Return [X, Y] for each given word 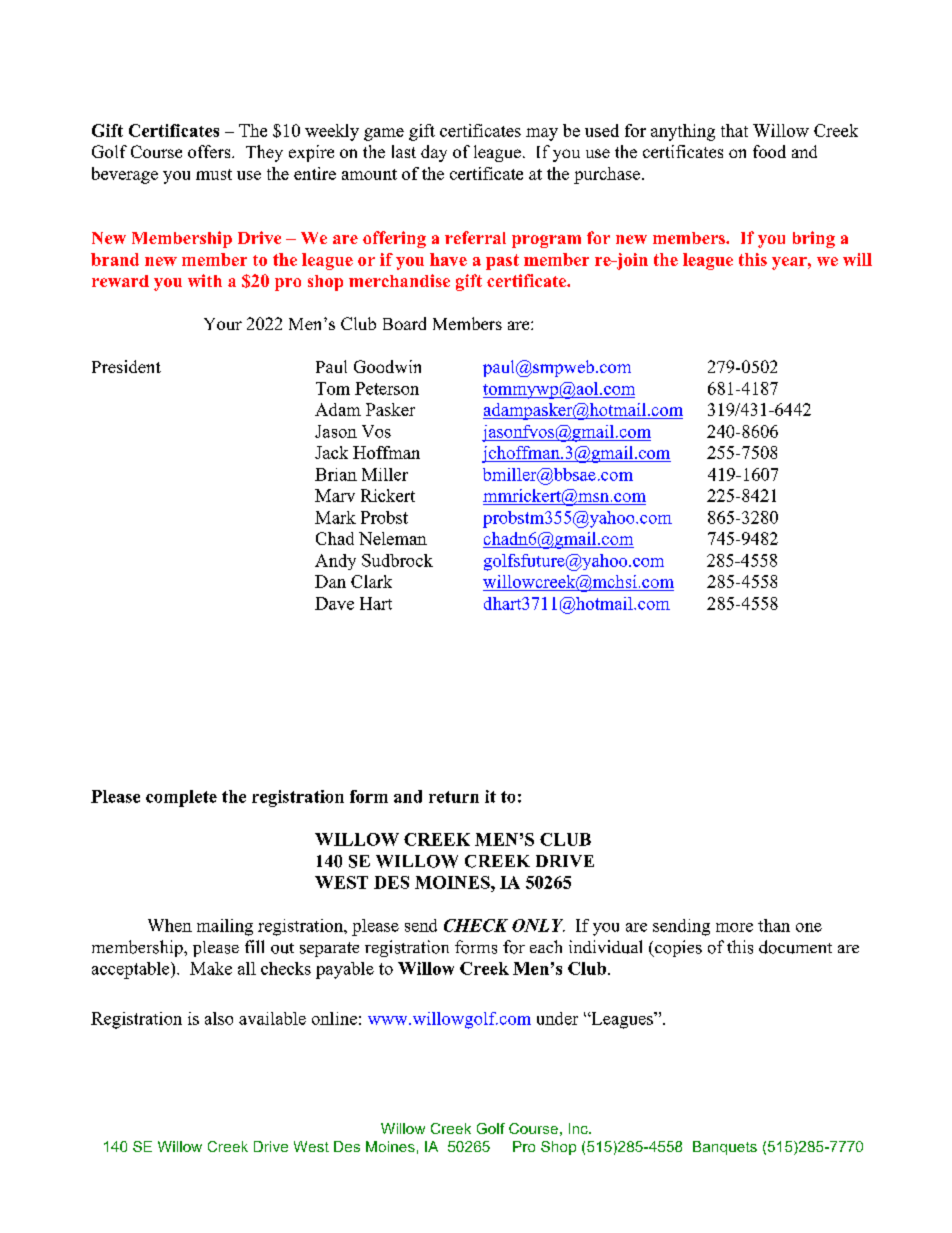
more [734, 927]
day [434, 153]
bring [814, 239]
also [219, 1018]
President [126, 366]
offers [210, 151]
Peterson [387, 388]
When [170, 925]
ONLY [538, 925]
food [769, 151]
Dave [334, 603]
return [454, 797]
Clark [371, 581]
